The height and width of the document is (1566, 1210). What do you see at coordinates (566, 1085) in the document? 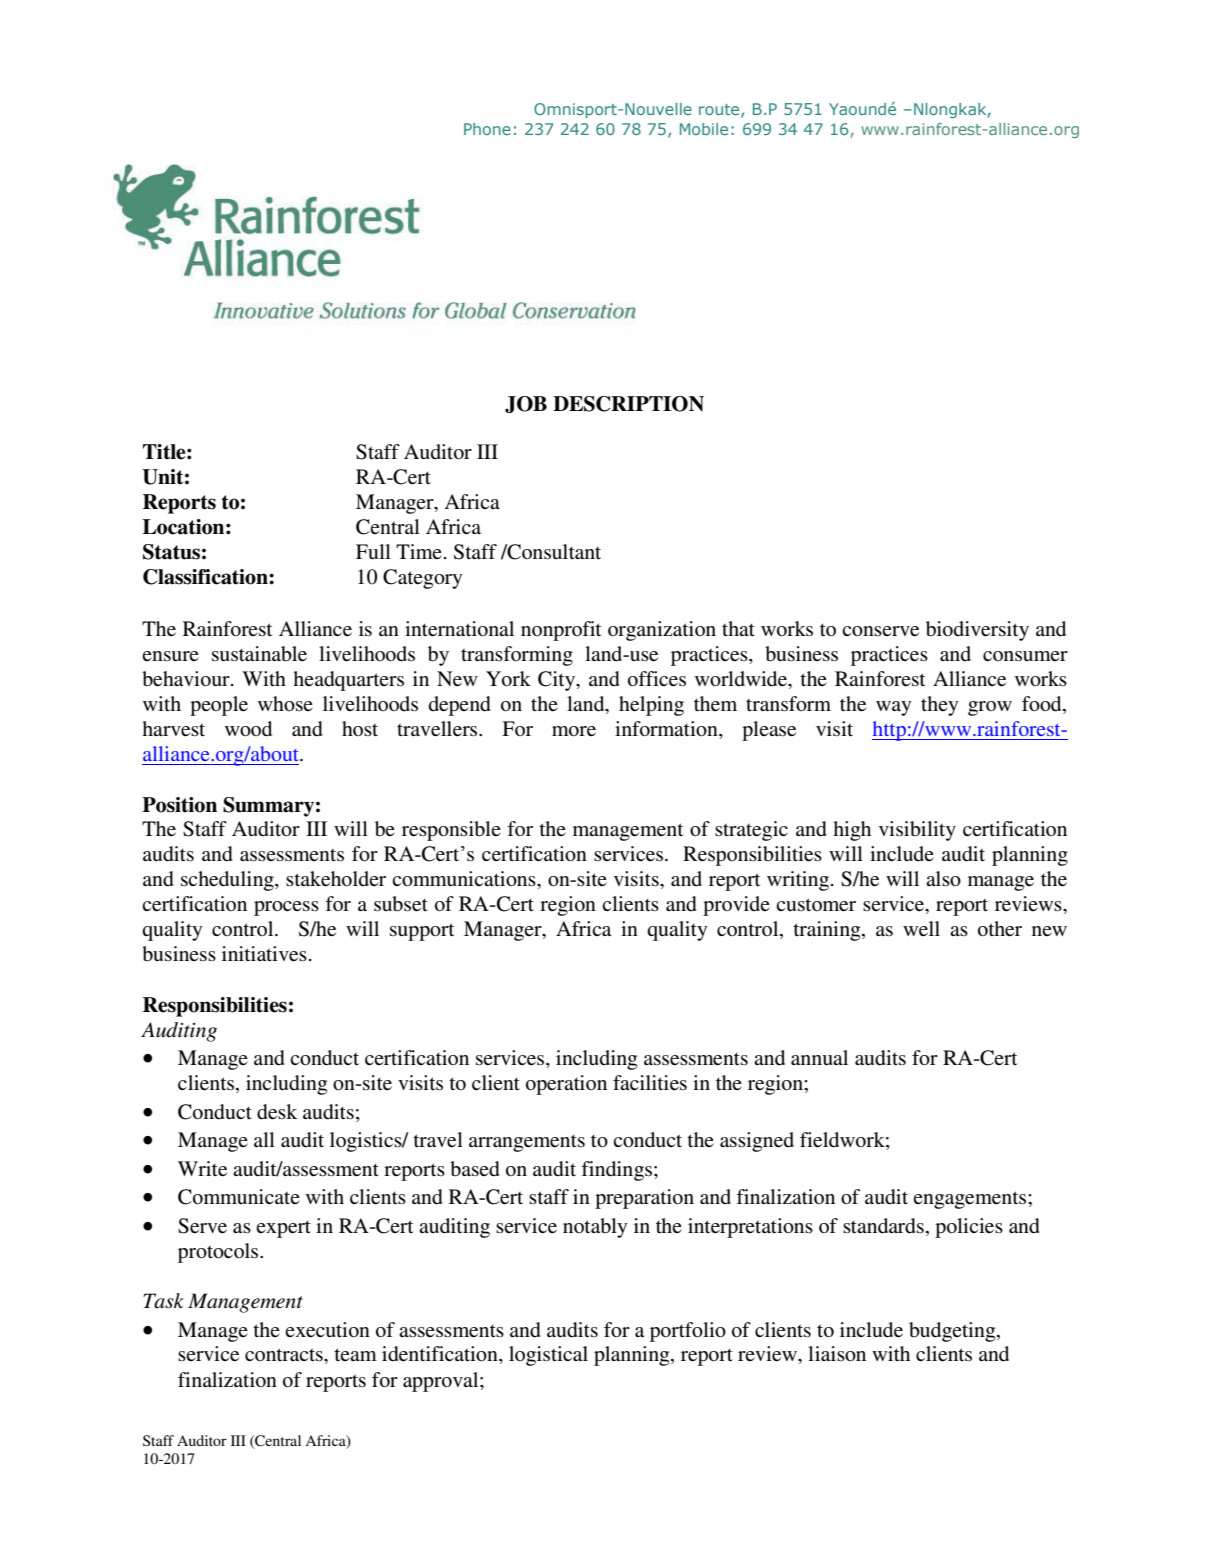
I see `operation` at bounding box center [566, 1085].
